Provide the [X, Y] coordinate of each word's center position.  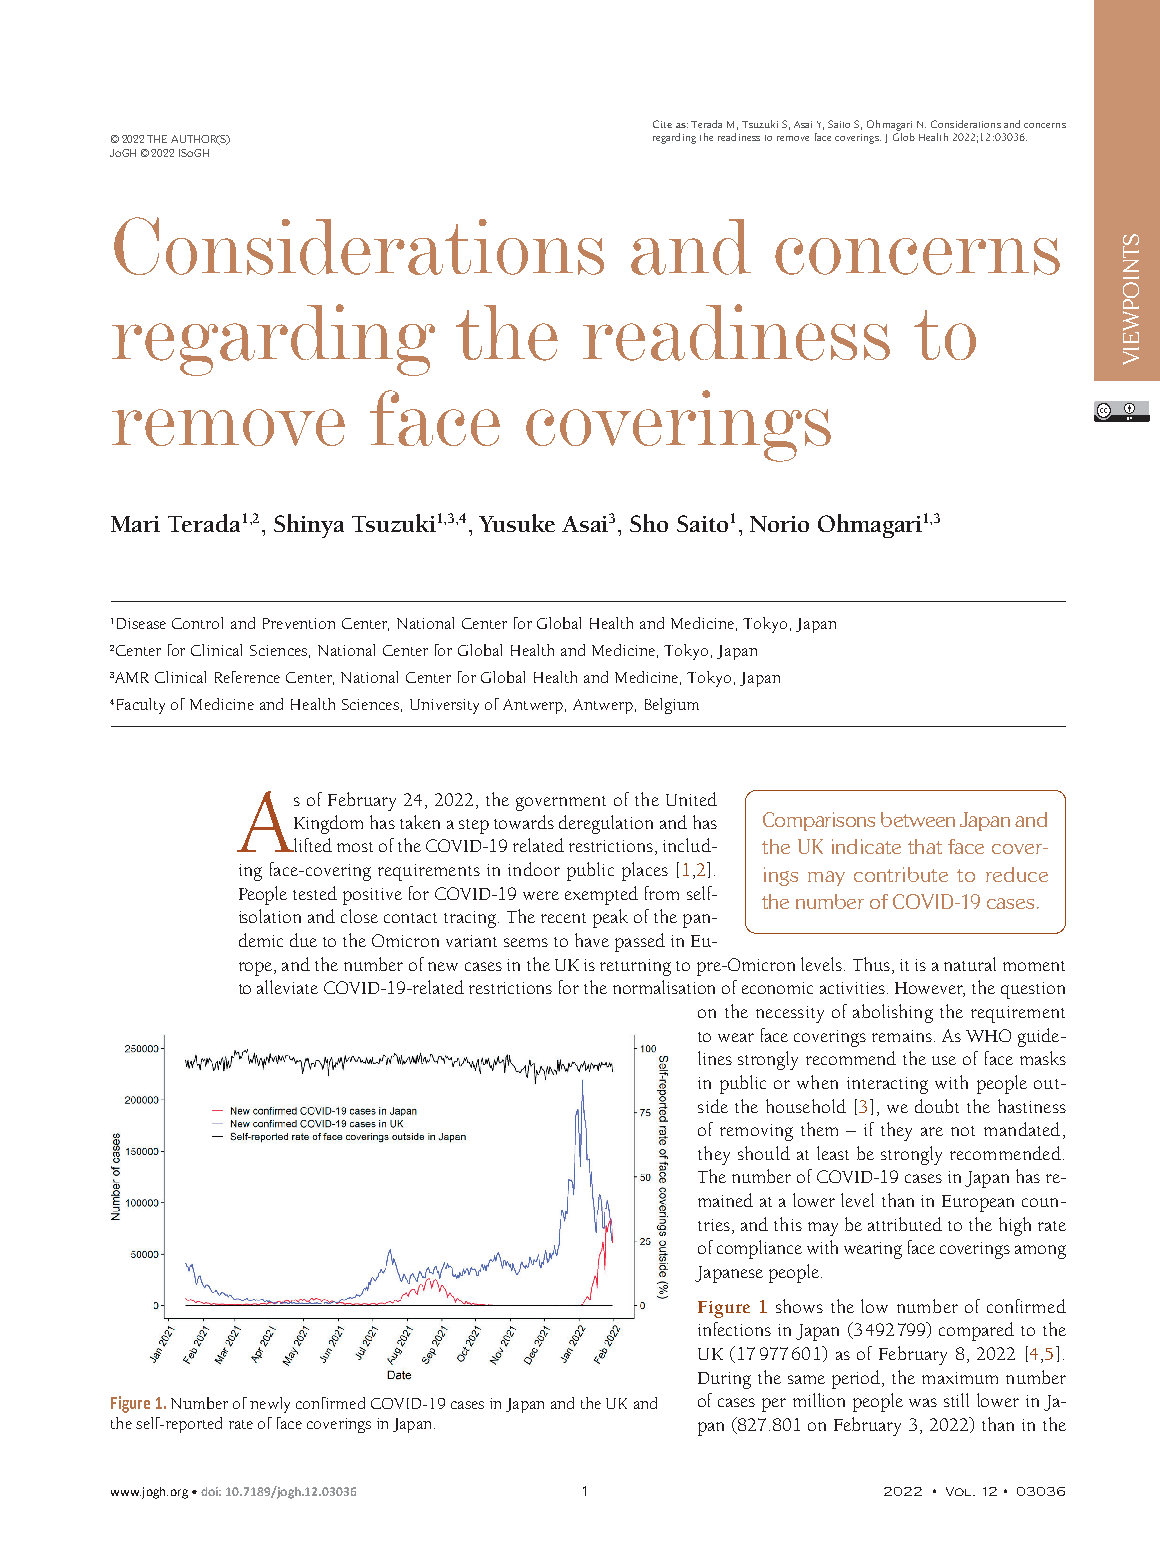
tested [315, 893]
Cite [662, 124]
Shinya [309, 526]
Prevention [299, 623]
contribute [901, 874]
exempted [601, 895]
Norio [779, 524]
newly [270, 1405]
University [444, 706]
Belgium [672, 706]
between [918, 819]
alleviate [287, 987]
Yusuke [517, 523]
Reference [247, 677]
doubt [937, 1106]
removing [756, 1132]
